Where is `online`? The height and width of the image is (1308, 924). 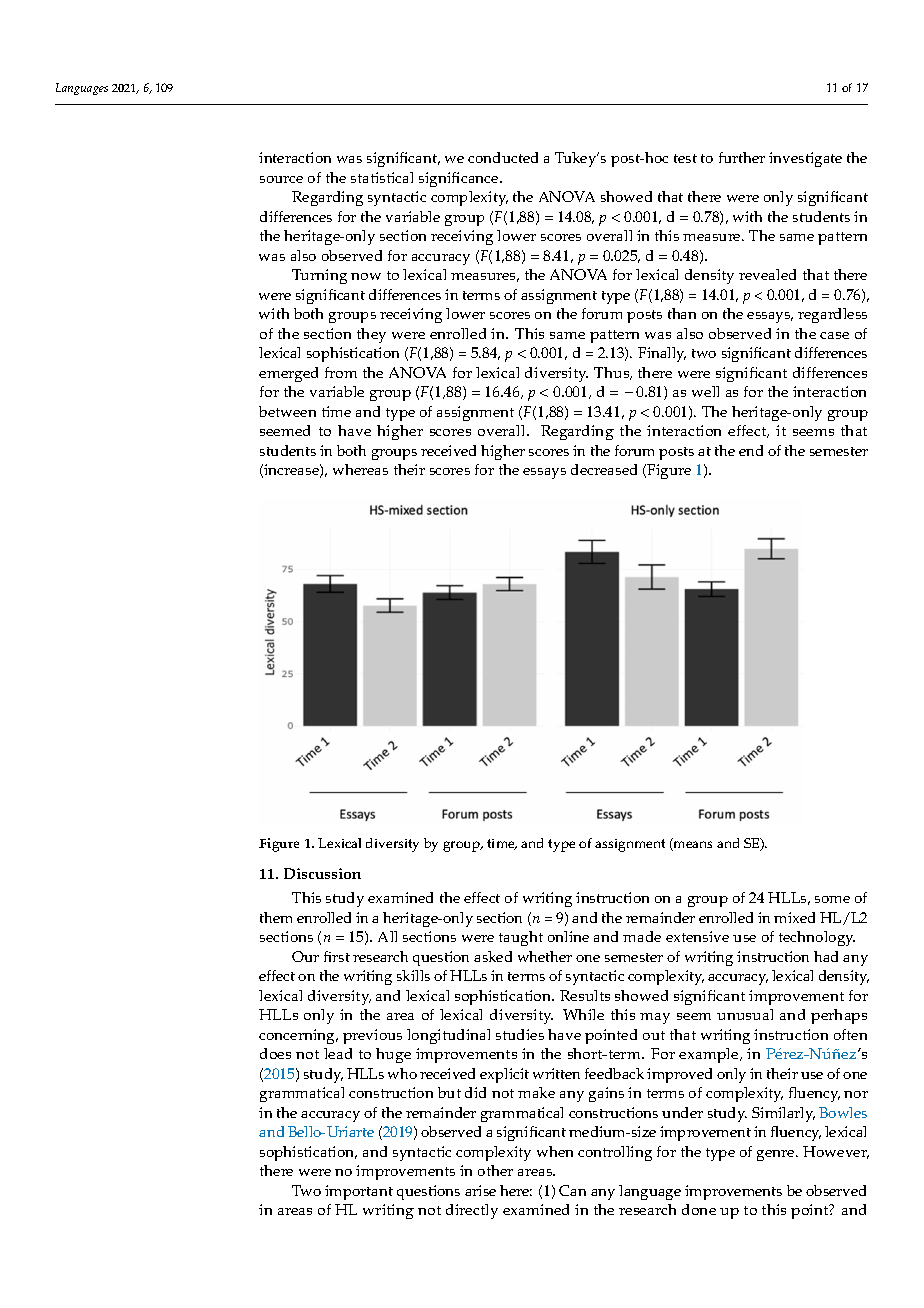 online is located at coordinates (568, 936).
